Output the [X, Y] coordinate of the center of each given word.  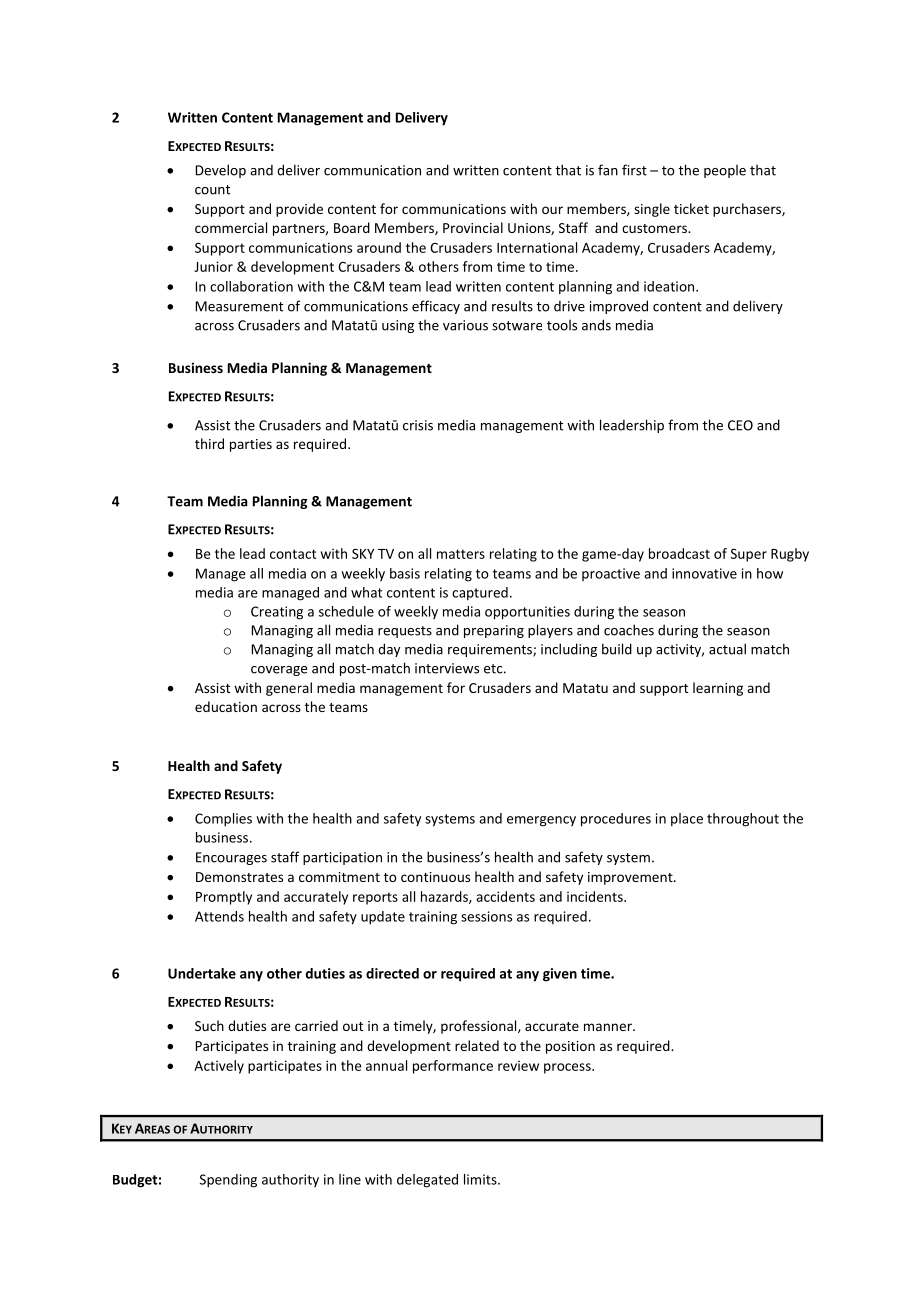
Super [749, 555]
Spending [228, 1181]
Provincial [473, 227]
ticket [691, 208]
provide [299, 210]
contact [293, 554]
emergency [541, 821]
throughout [743, 820]
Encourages [231, 858]
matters [461, 554]
